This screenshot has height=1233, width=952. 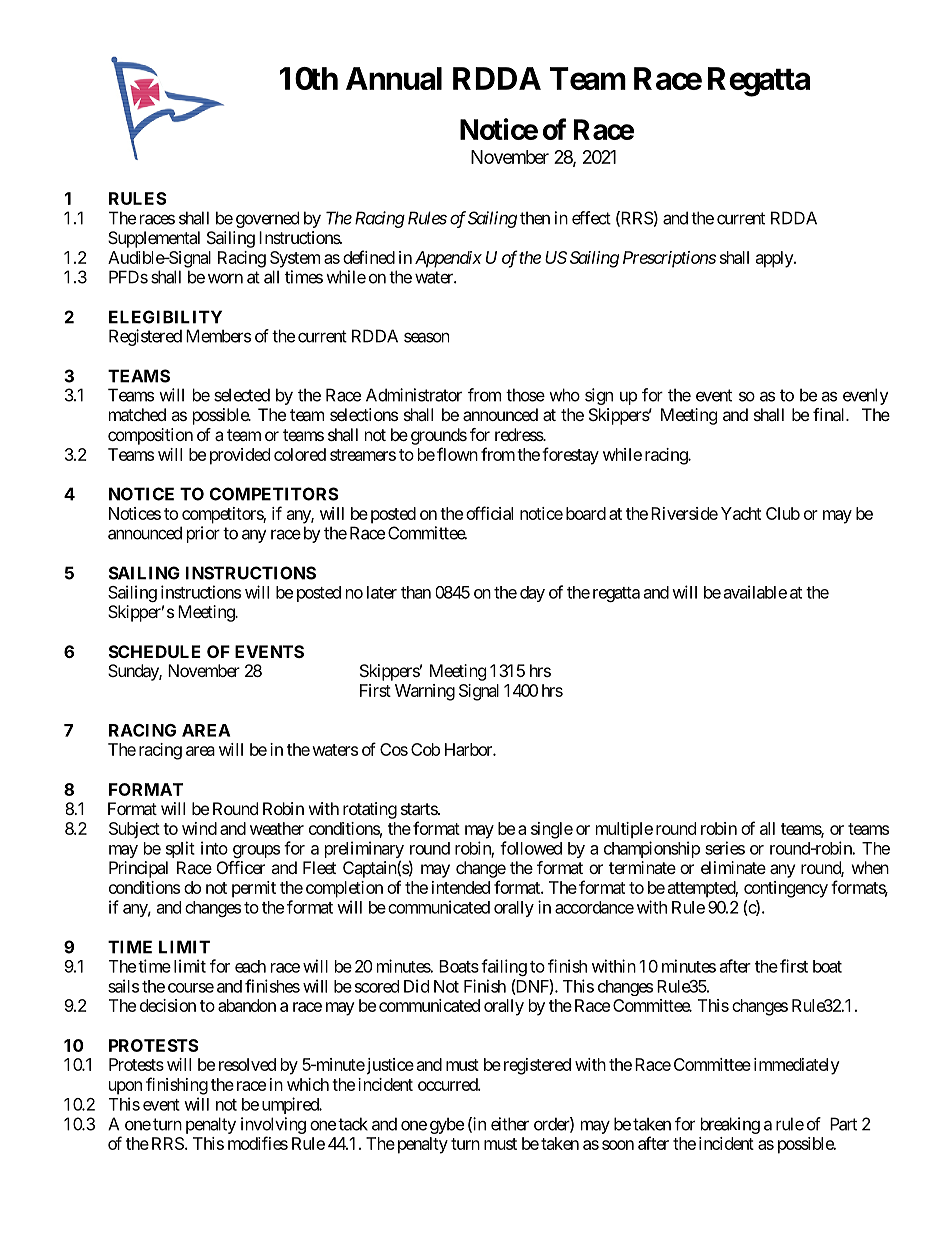 I want to click on contingency, so click(x=786, y=889).
